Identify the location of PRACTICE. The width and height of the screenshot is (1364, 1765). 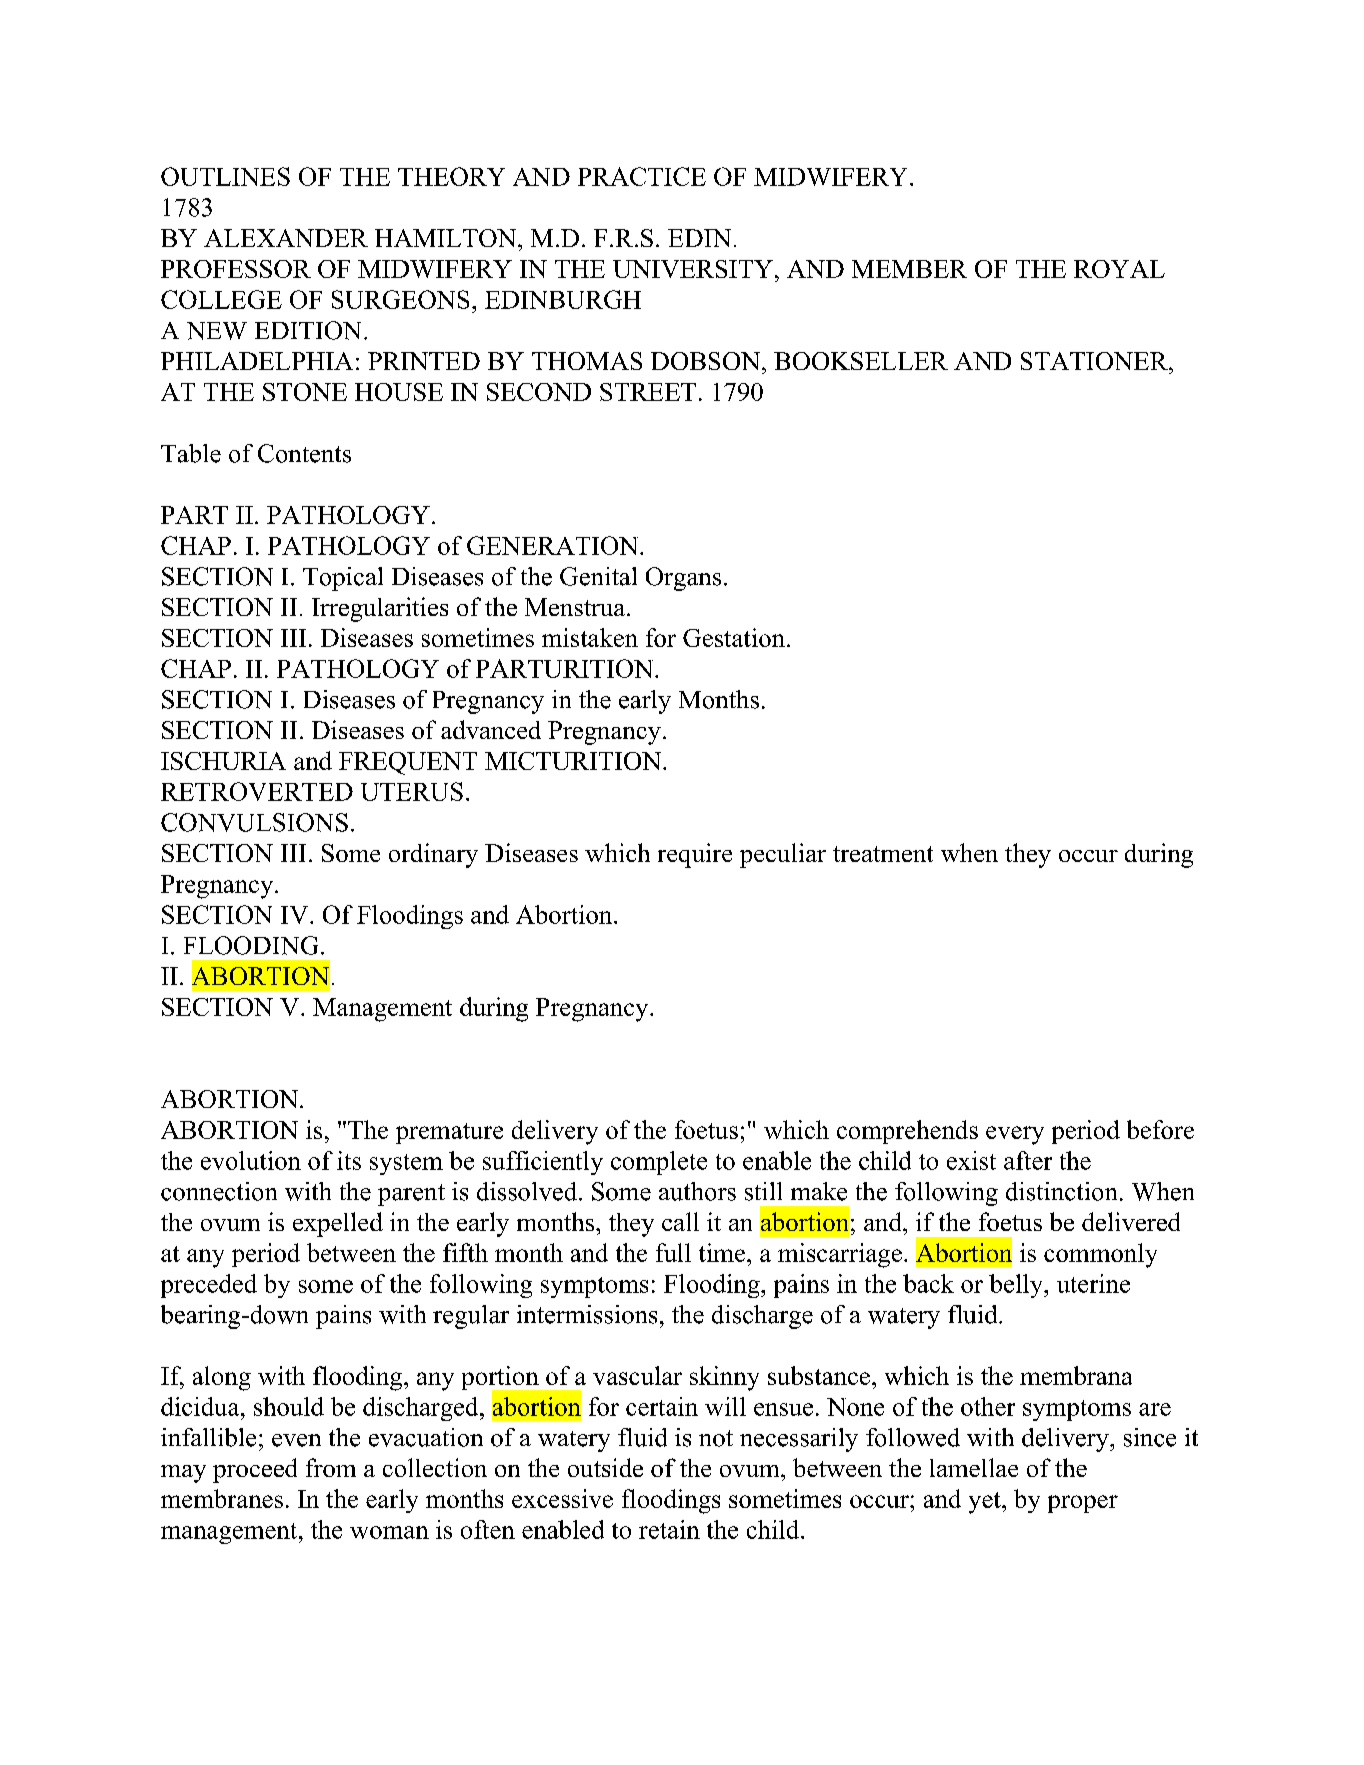
(642, 176).
